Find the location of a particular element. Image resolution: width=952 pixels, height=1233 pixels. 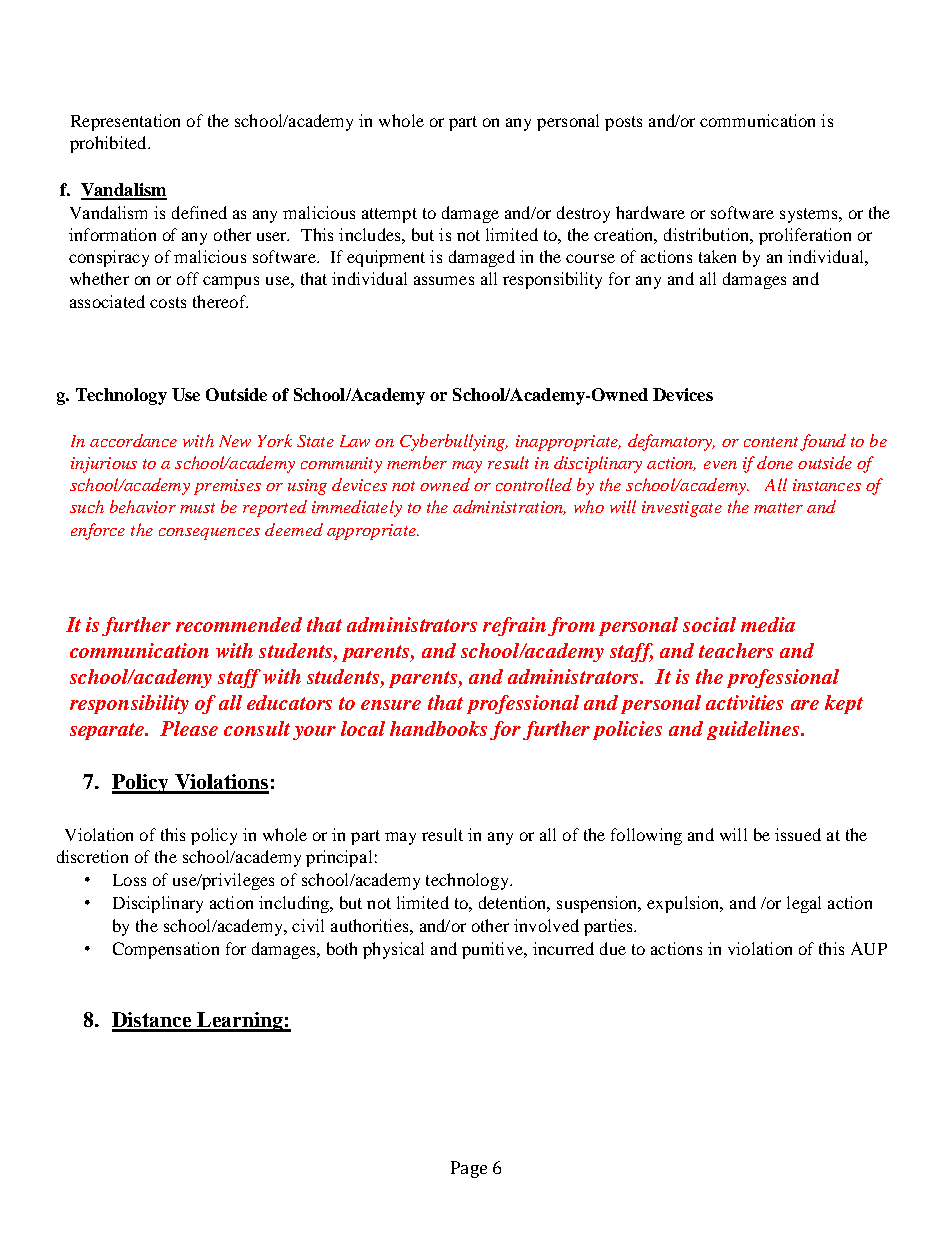

systems is located at coordinates (810, 215).
